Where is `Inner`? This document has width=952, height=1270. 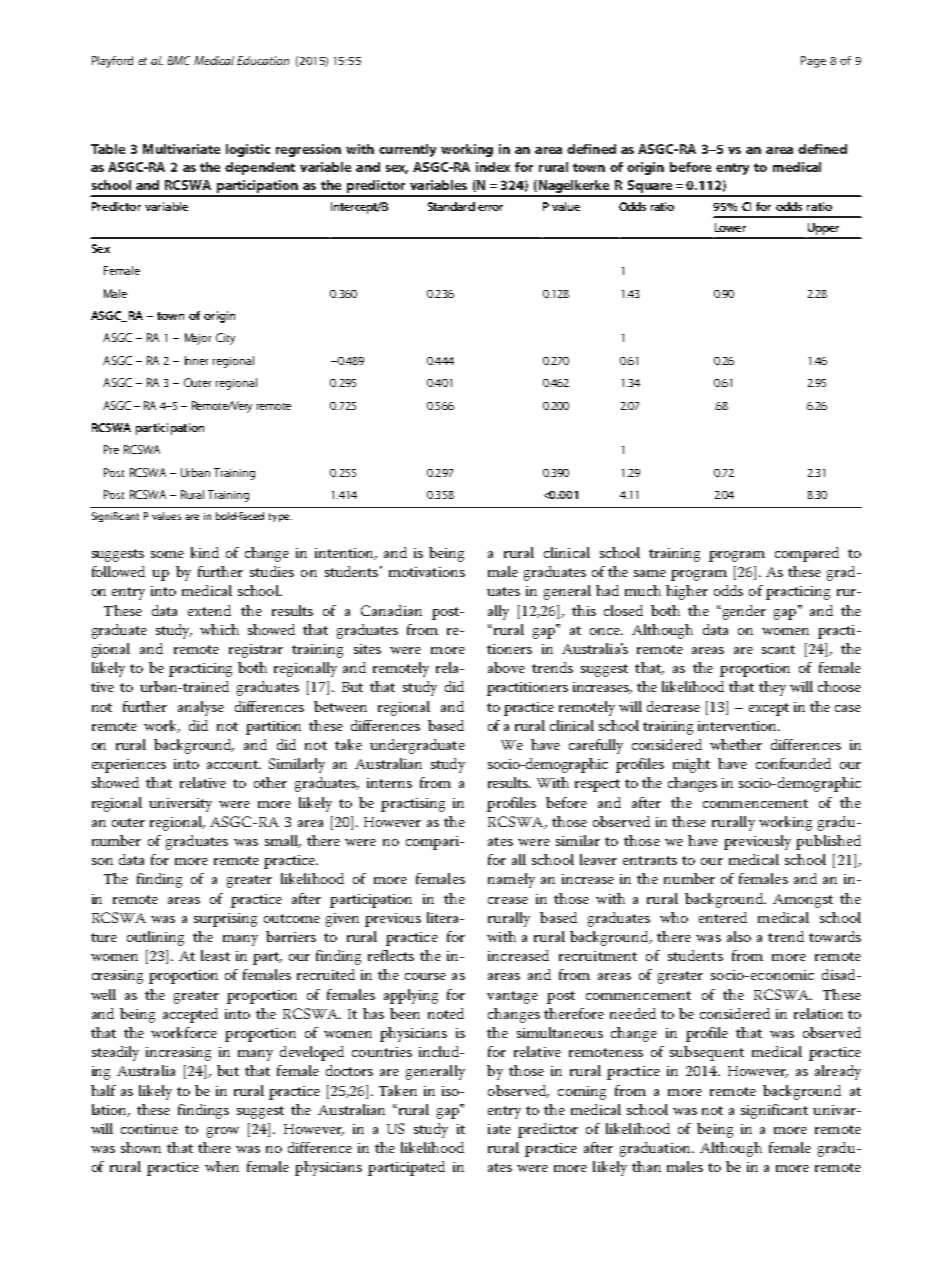
Inner is located at coordinates (196, 360).
